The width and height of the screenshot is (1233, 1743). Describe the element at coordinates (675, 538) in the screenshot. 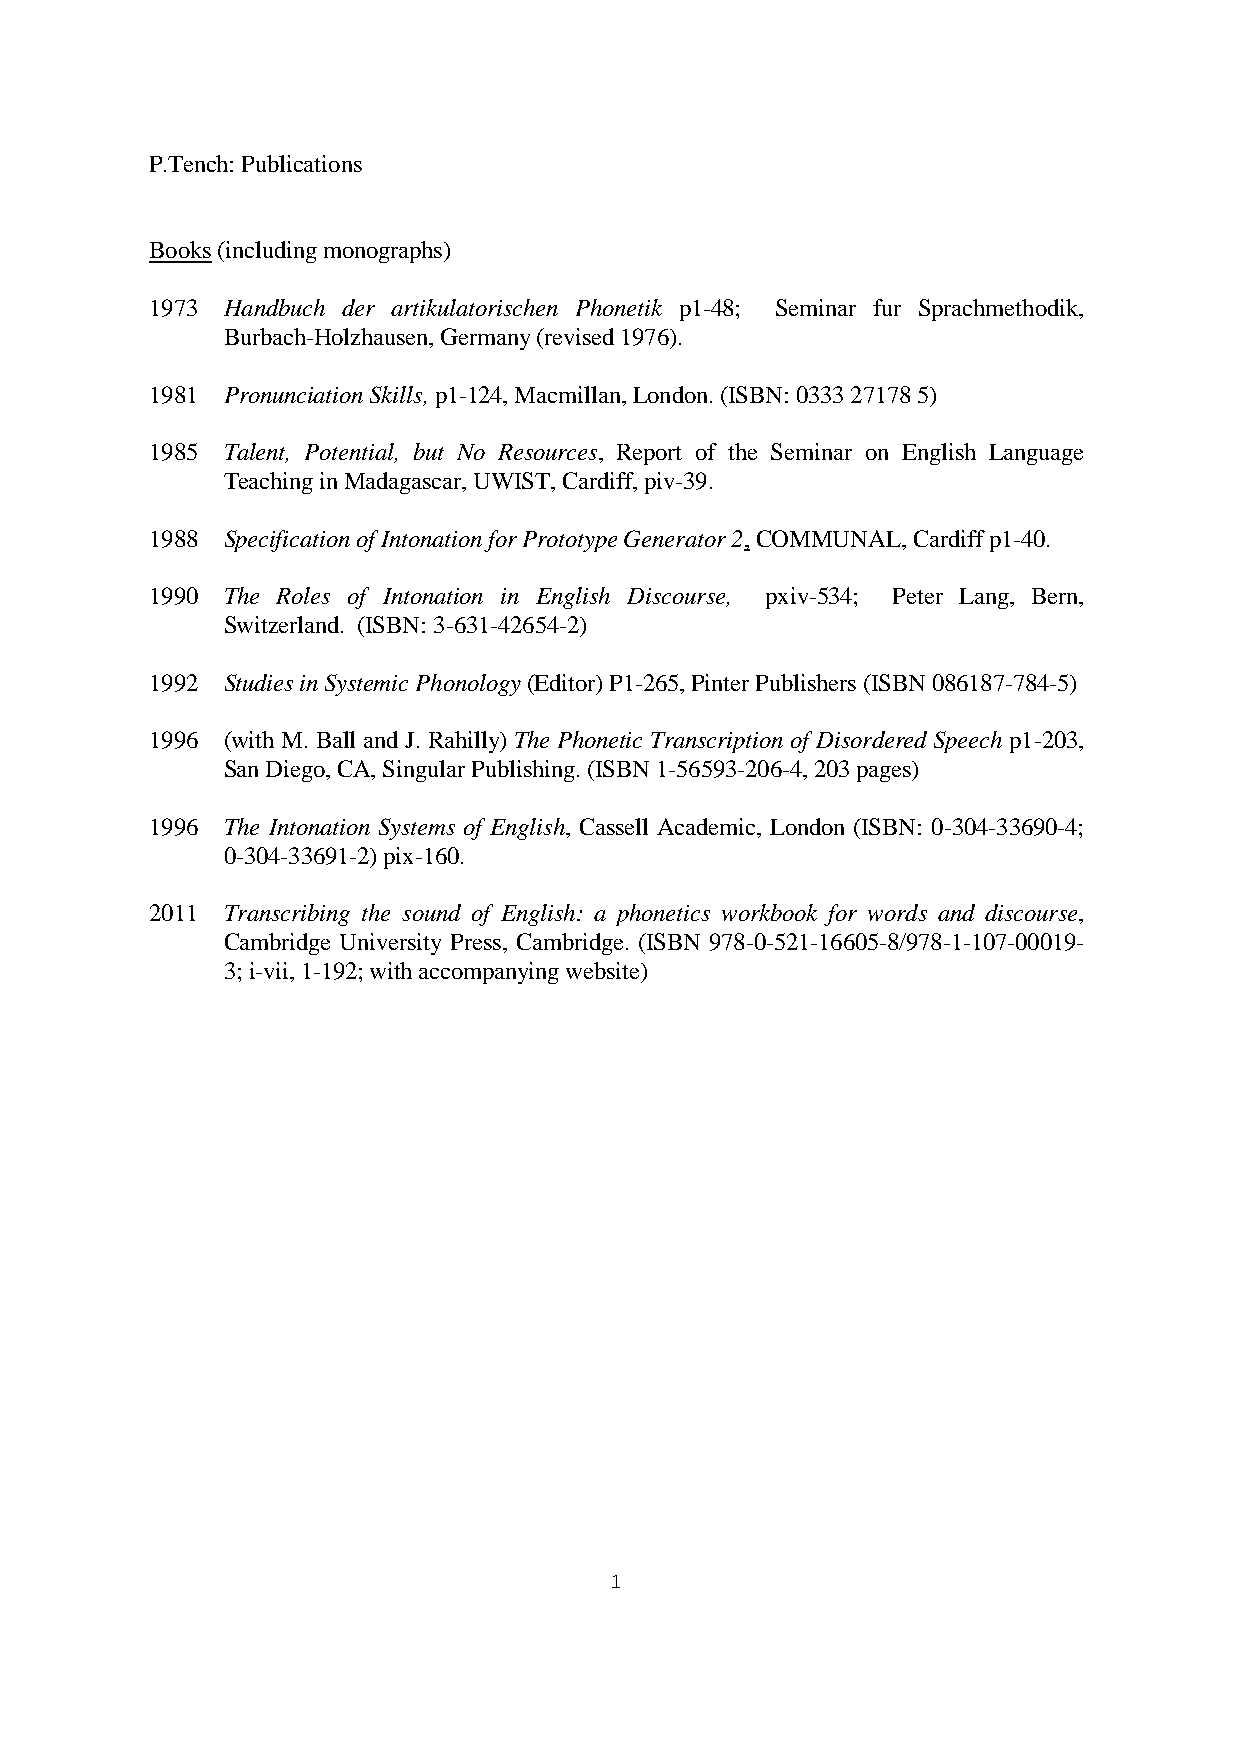

I see `Generator` at that location.
